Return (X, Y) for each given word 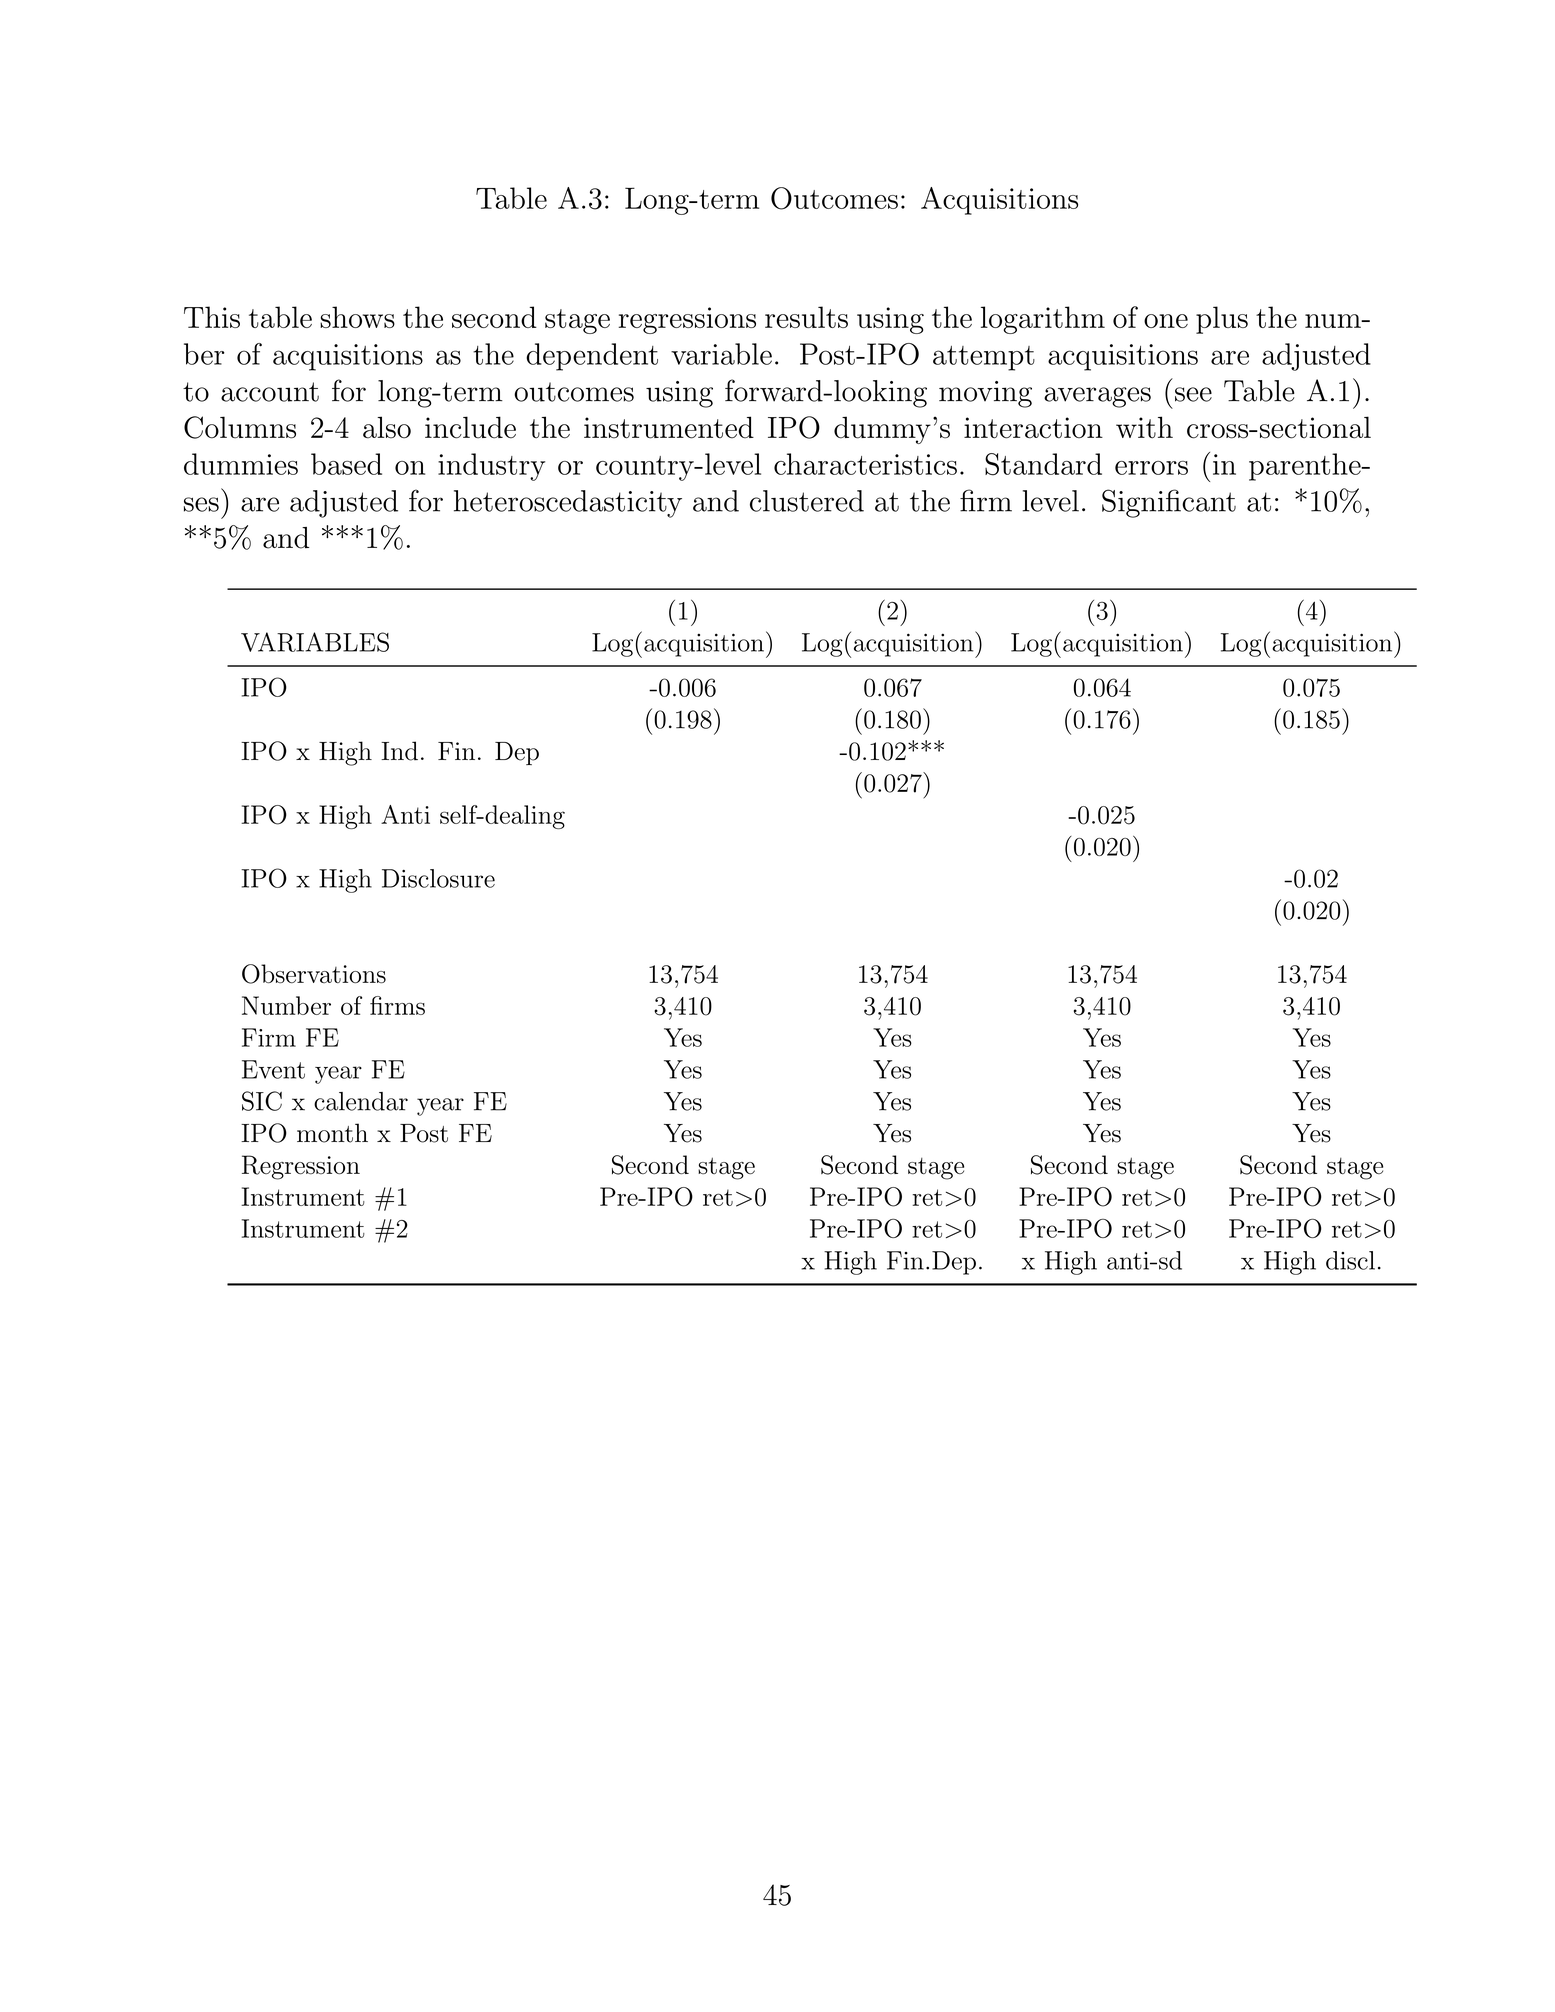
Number (286, 1005)
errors (1151, 468)
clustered (807, 501)
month (332, 1133)
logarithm (1043, 320)
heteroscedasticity (568, 504)
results (806, 317)
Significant (1169, 503)
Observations (314, 974)
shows (357, 317)
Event (273, 1069)
